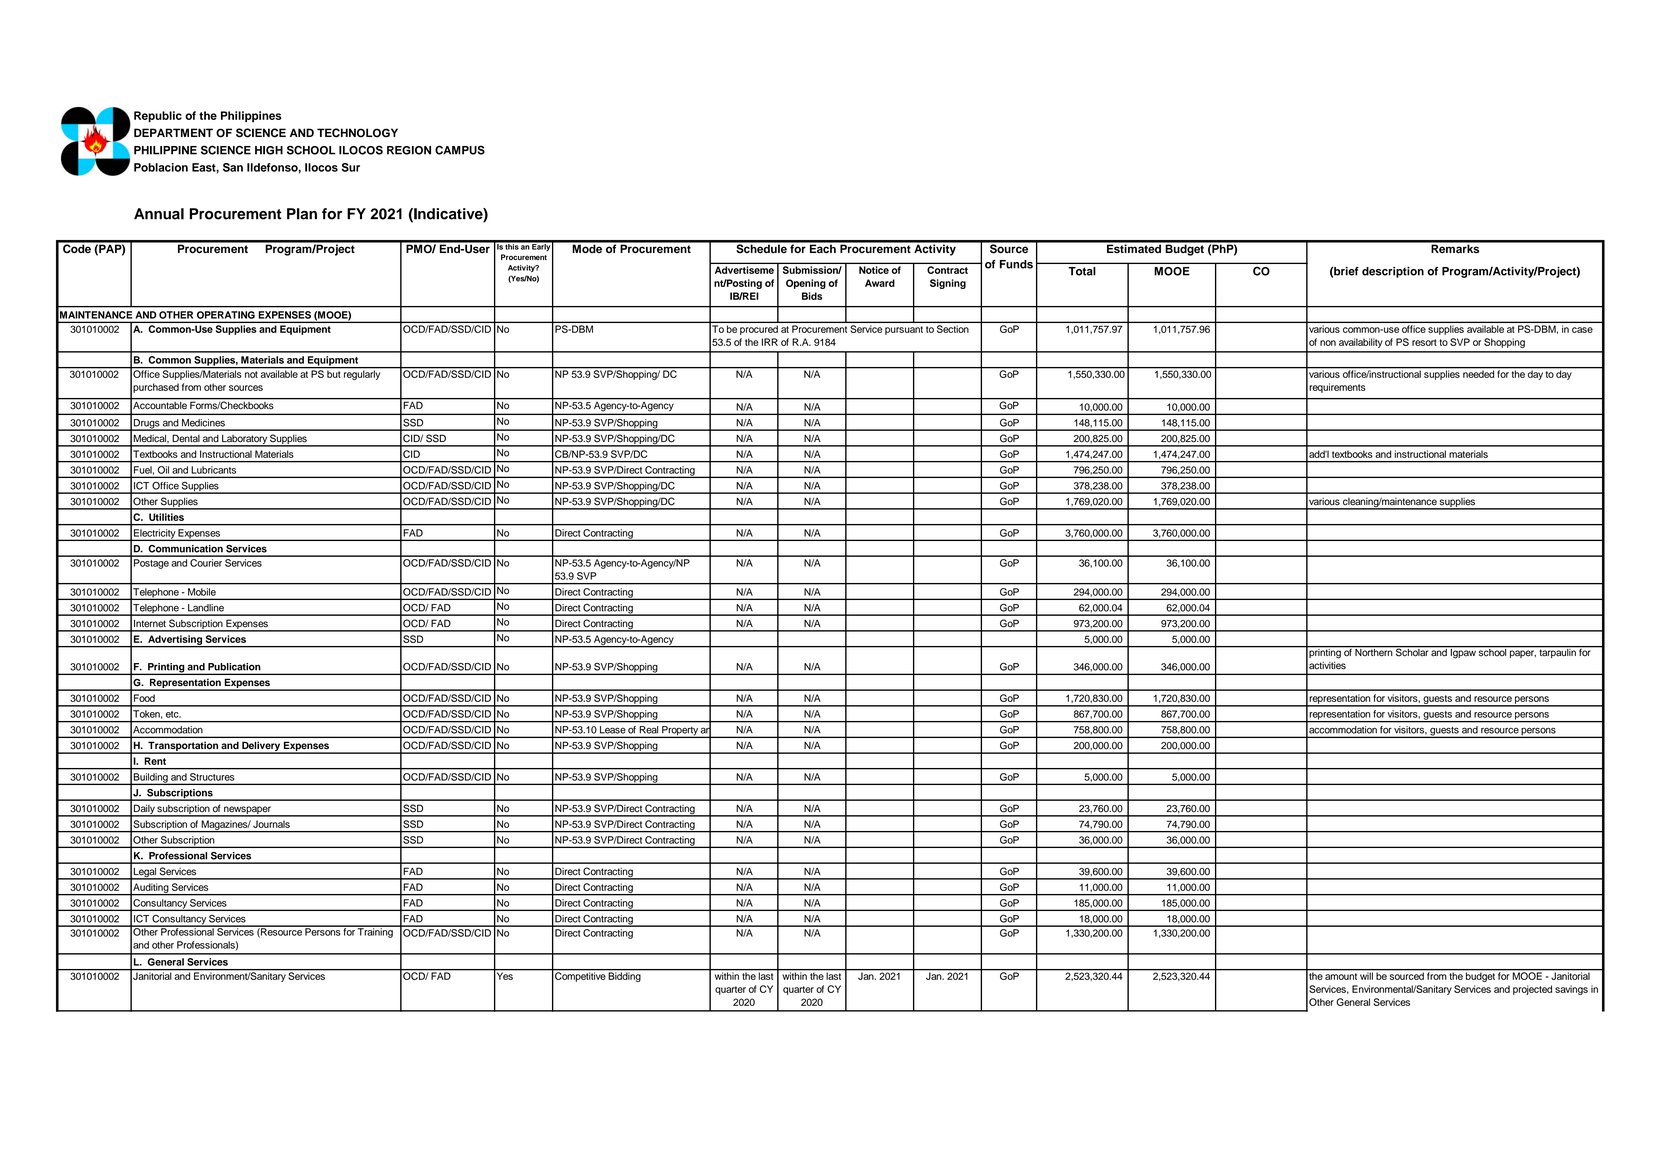 This document has width=1660, height=1173. What do you see at coordinates (154, 535) in the document?
I see `Electricity` at bounding box center [154, 535].
